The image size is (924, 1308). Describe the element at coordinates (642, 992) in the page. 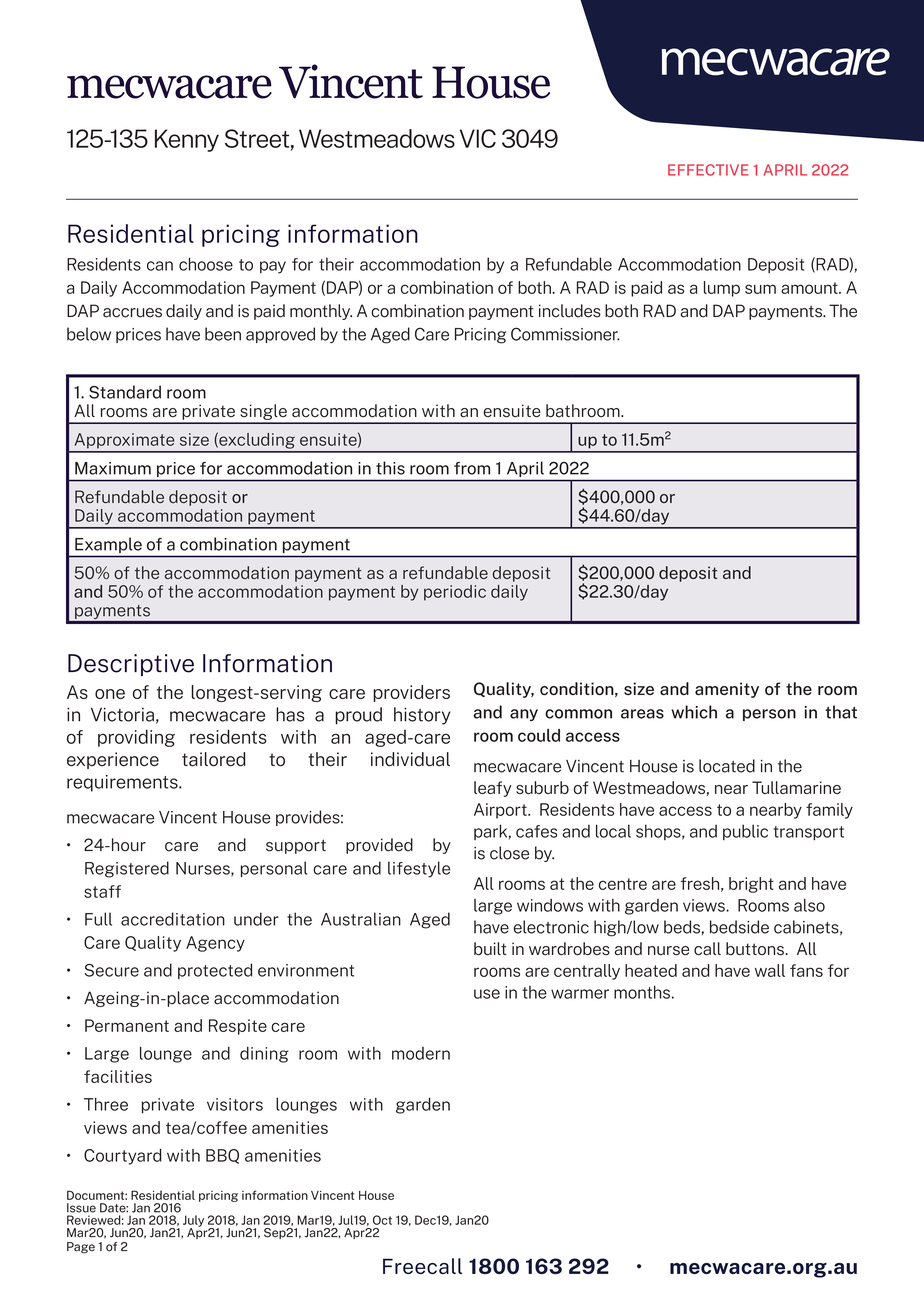

I see `months` at that location.
